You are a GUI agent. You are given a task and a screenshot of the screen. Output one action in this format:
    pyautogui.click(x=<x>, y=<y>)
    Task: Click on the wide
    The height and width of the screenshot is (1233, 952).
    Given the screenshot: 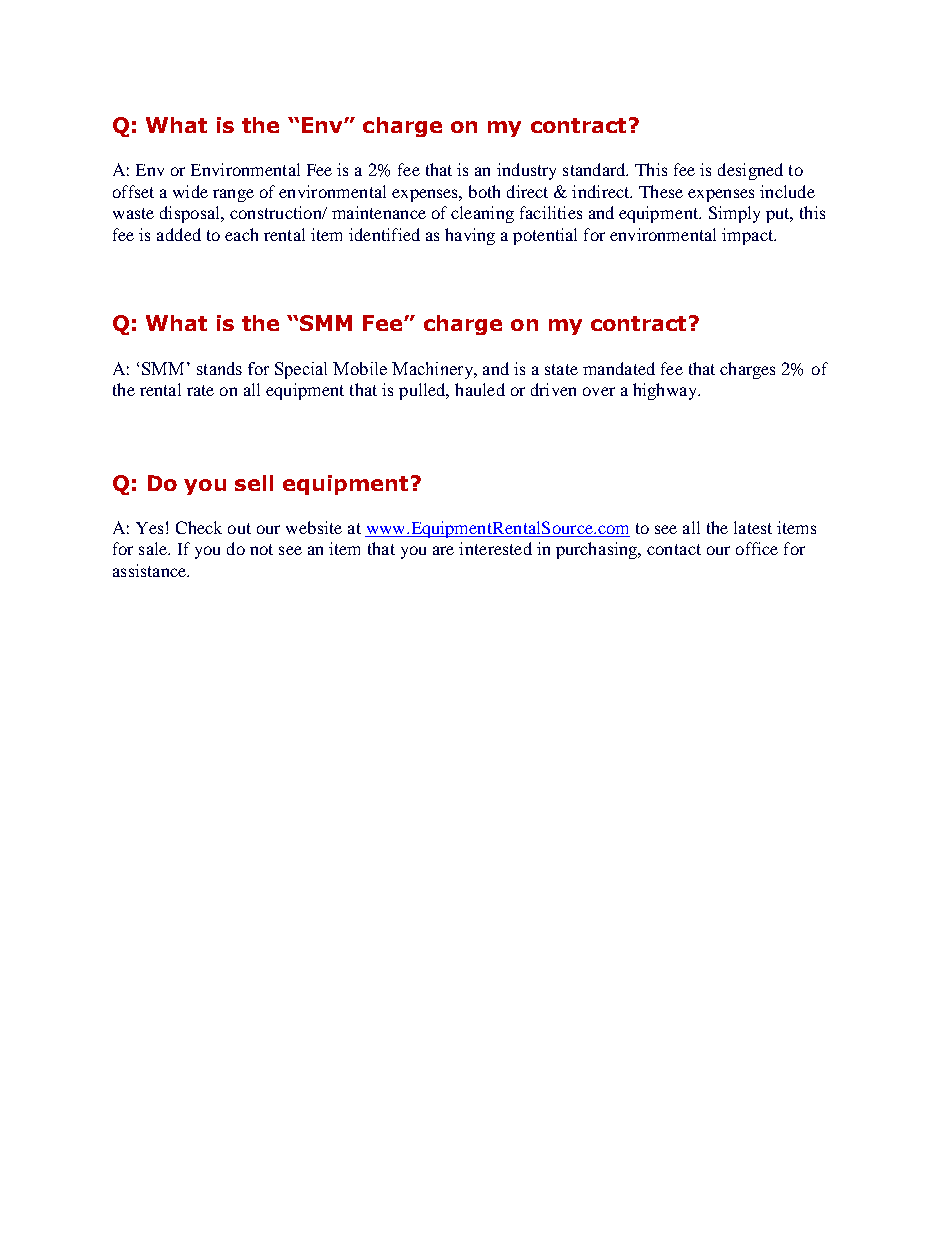 What is the action you would take?
    pyautogui.click(x=190, y=191)
